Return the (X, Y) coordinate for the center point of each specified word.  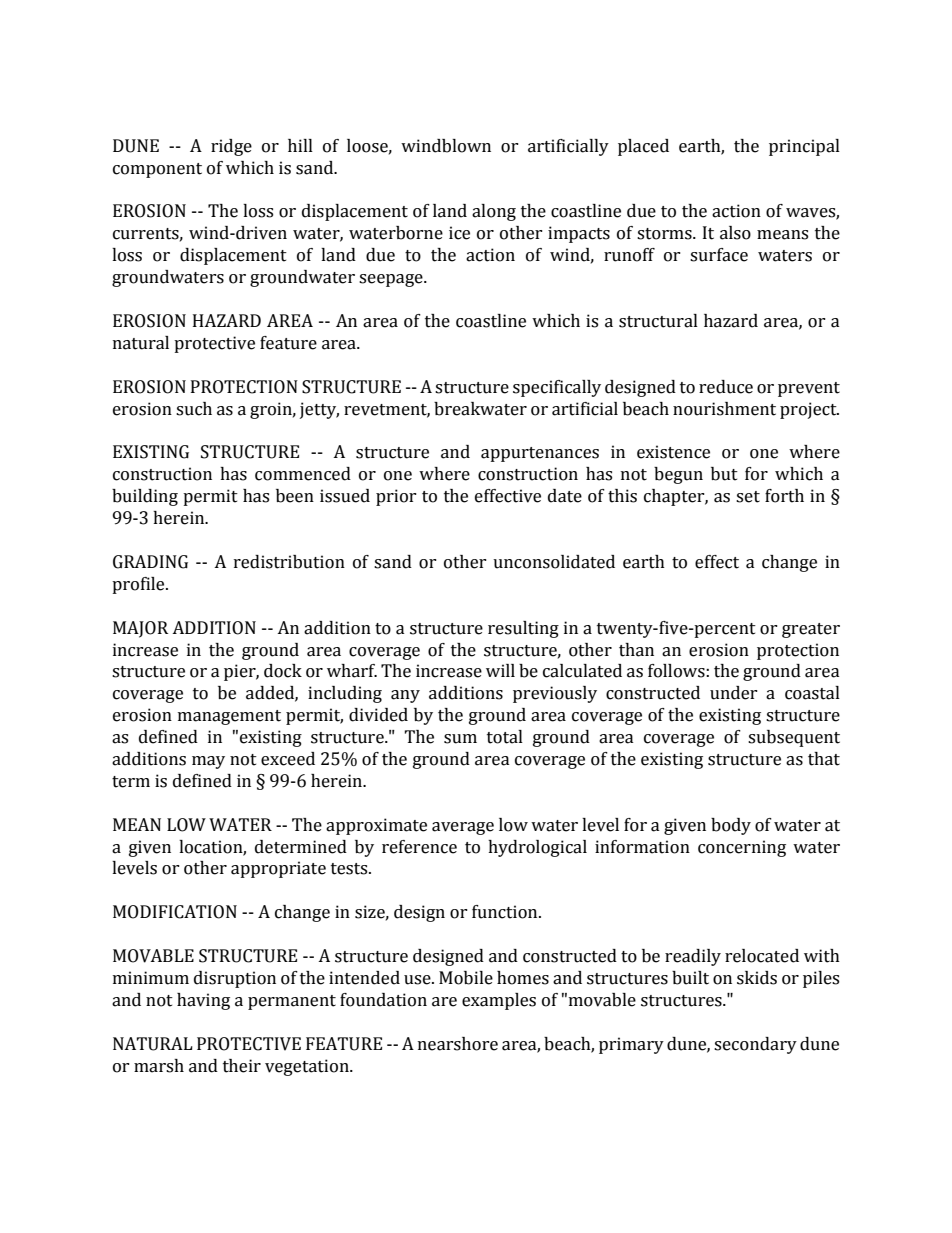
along (494, 212)
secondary (755, 1045)
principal (804, 147)
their (242, 1066)
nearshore (458, 1044)
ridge (231, 147)
